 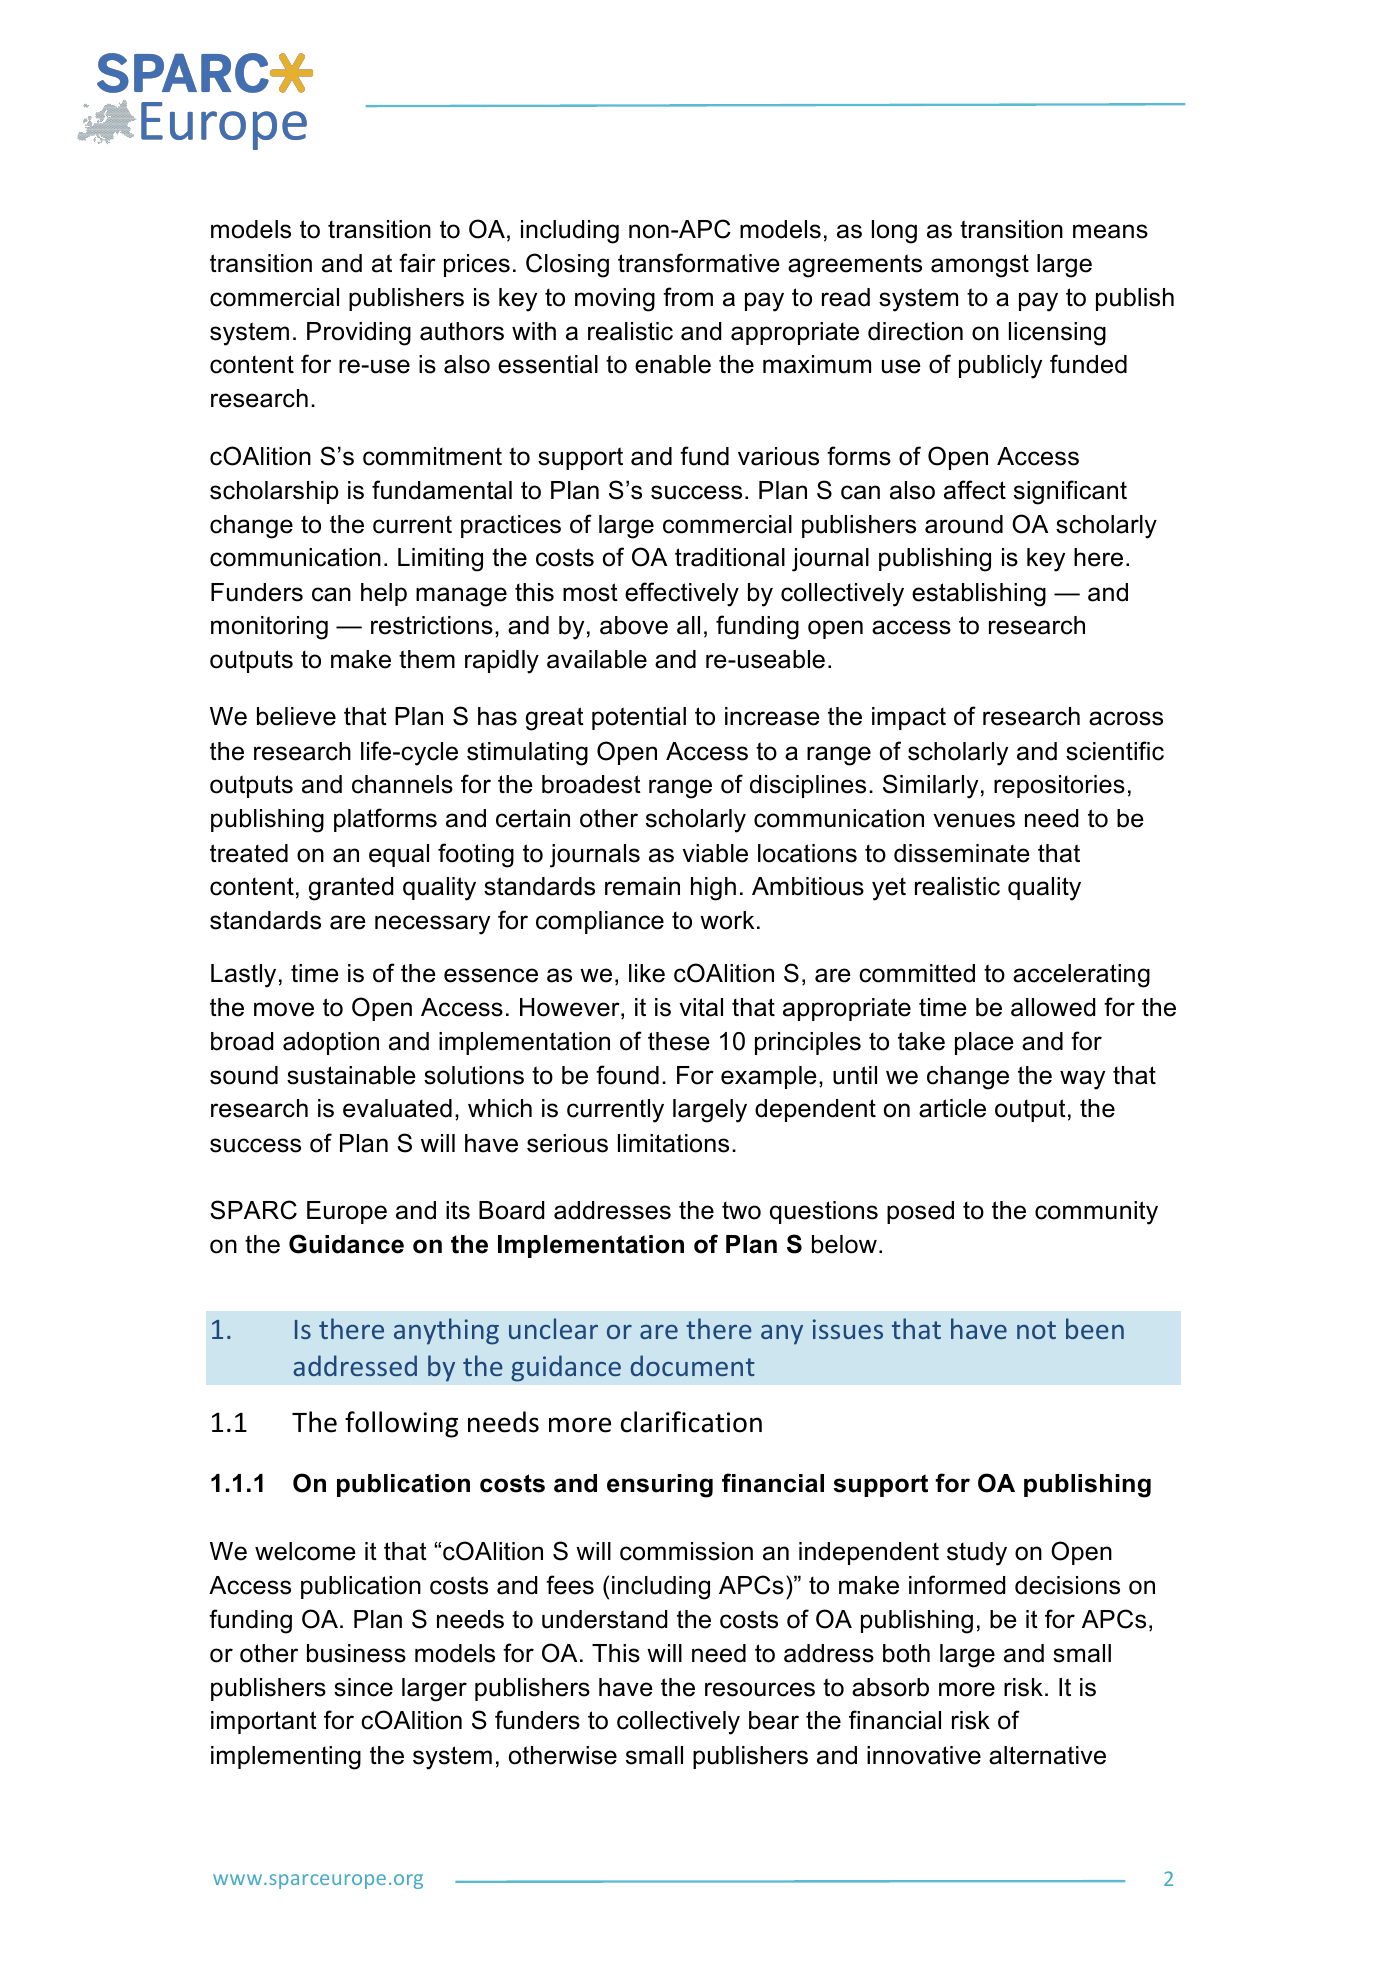 What do you see at coordinates (699, 263) in the screenshot?
I see `transformative` at bounding box center [699, 263].
